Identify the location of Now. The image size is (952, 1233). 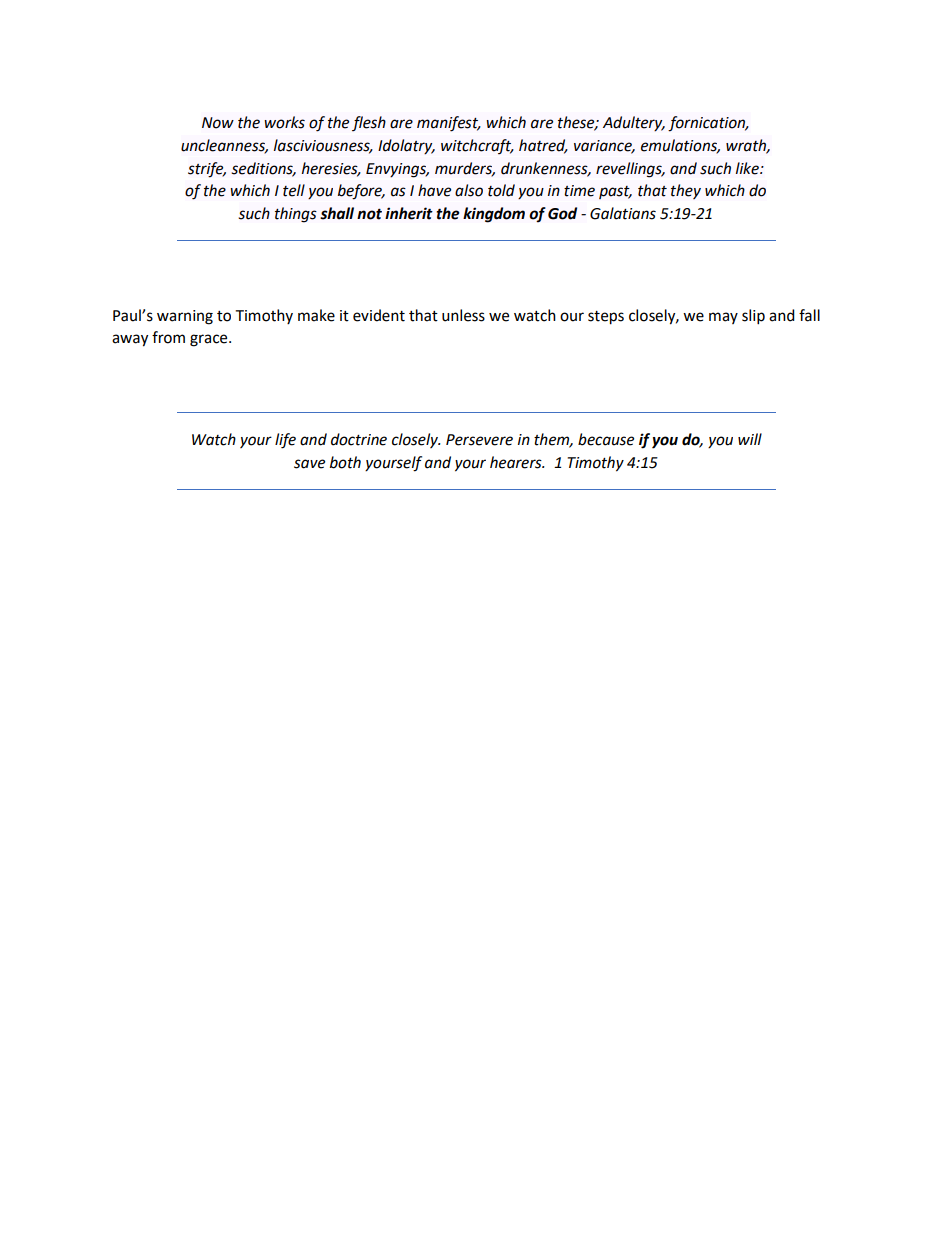
(218, 123).
